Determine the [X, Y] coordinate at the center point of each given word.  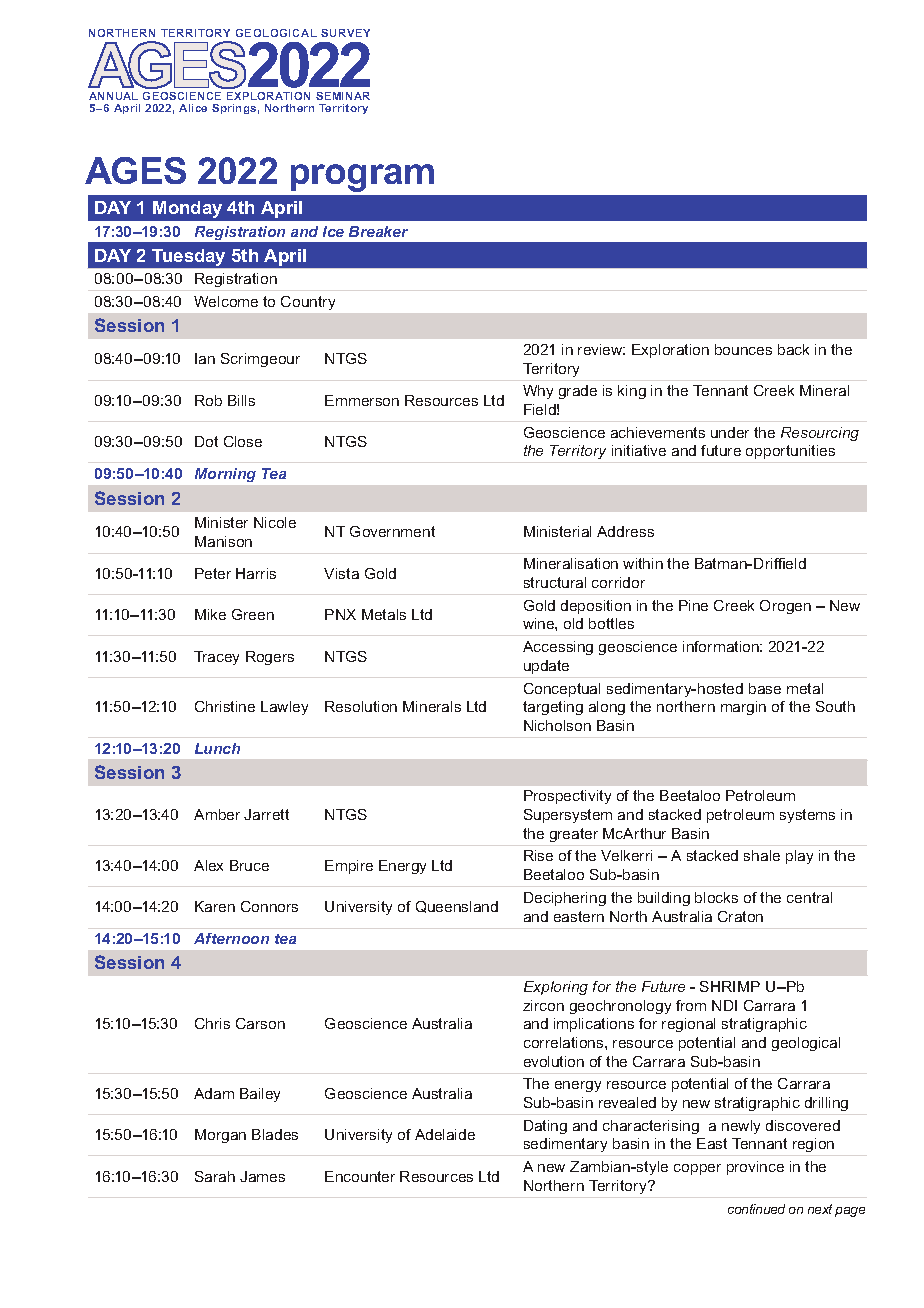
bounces [743, 349]
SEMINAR [343, 96]
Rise [538, 855]
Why [538, 392]
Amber [217, 814]
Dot [206, 441]
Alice [193, 108]
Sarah [215, 1176]
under [730, 432]
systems [807, 816]
